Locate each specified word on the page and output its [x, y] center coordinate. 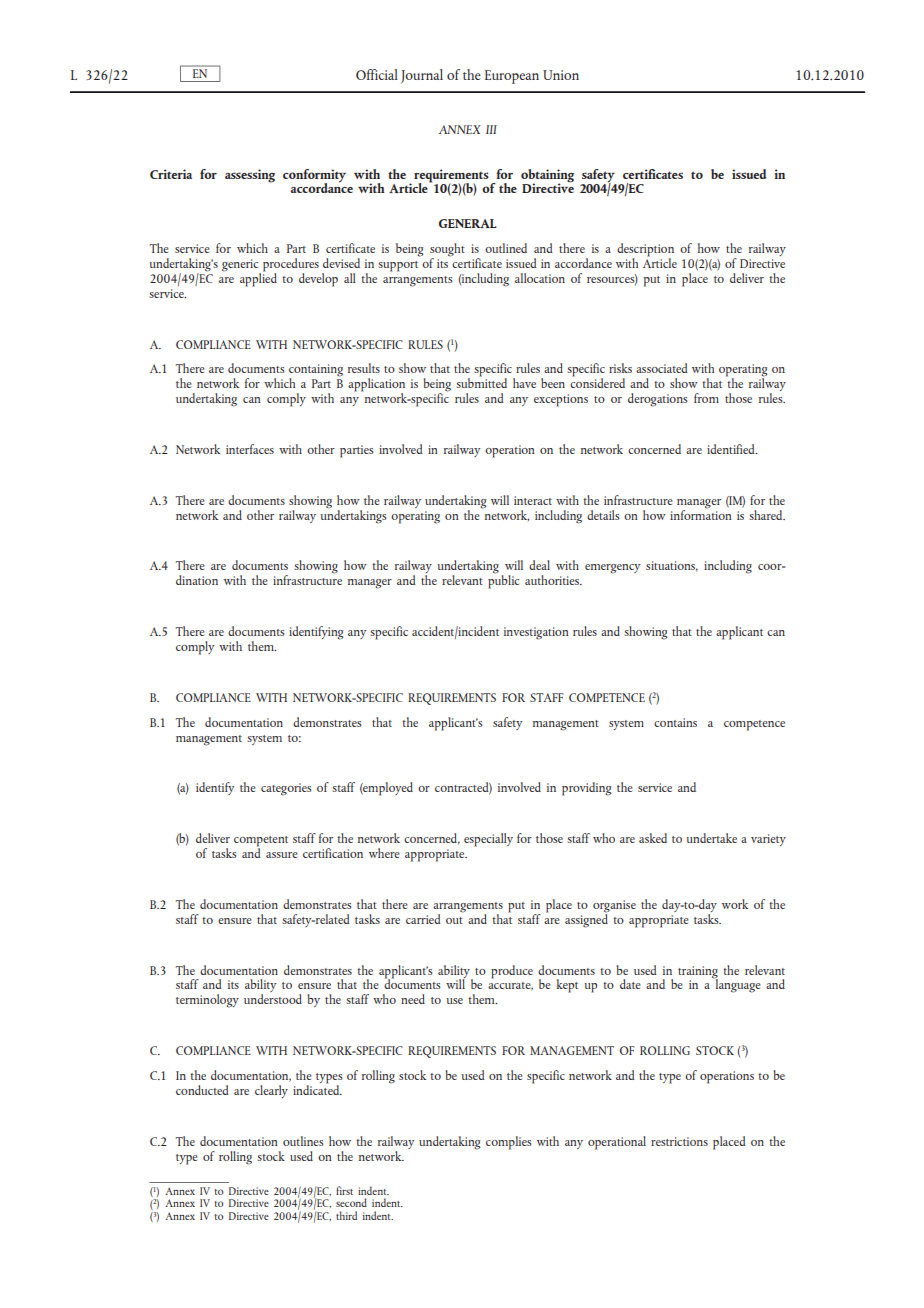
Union [561, 75]
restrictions [679, 1141]
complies [509, 1143]
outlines [303, 1141]
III [491, 129]
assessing [250, 176]
